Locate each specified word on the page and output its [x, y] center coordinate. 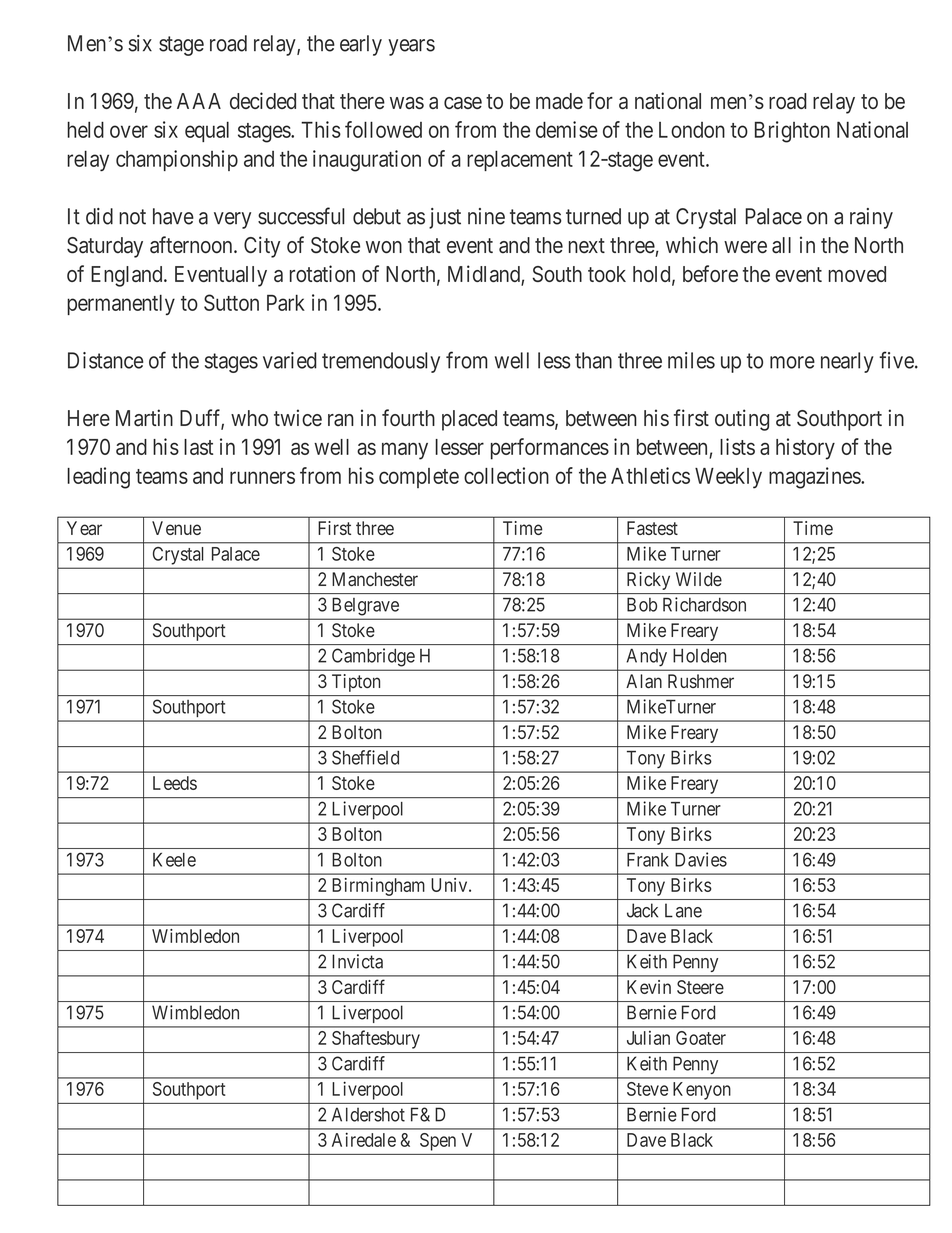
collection [506, 475]
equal [207, 131]
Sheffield [365, 757]
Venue [176, 528]
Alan [644, 681]
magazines [815, 478]
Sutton [231, 302]
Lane [683, 910]
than [593, 360]
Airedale [364, 1139]
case [463, 103]
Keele [174, 860]
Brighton [792, 132]
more [792, 362]
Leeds [175, 783]
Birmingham [378, 887]
